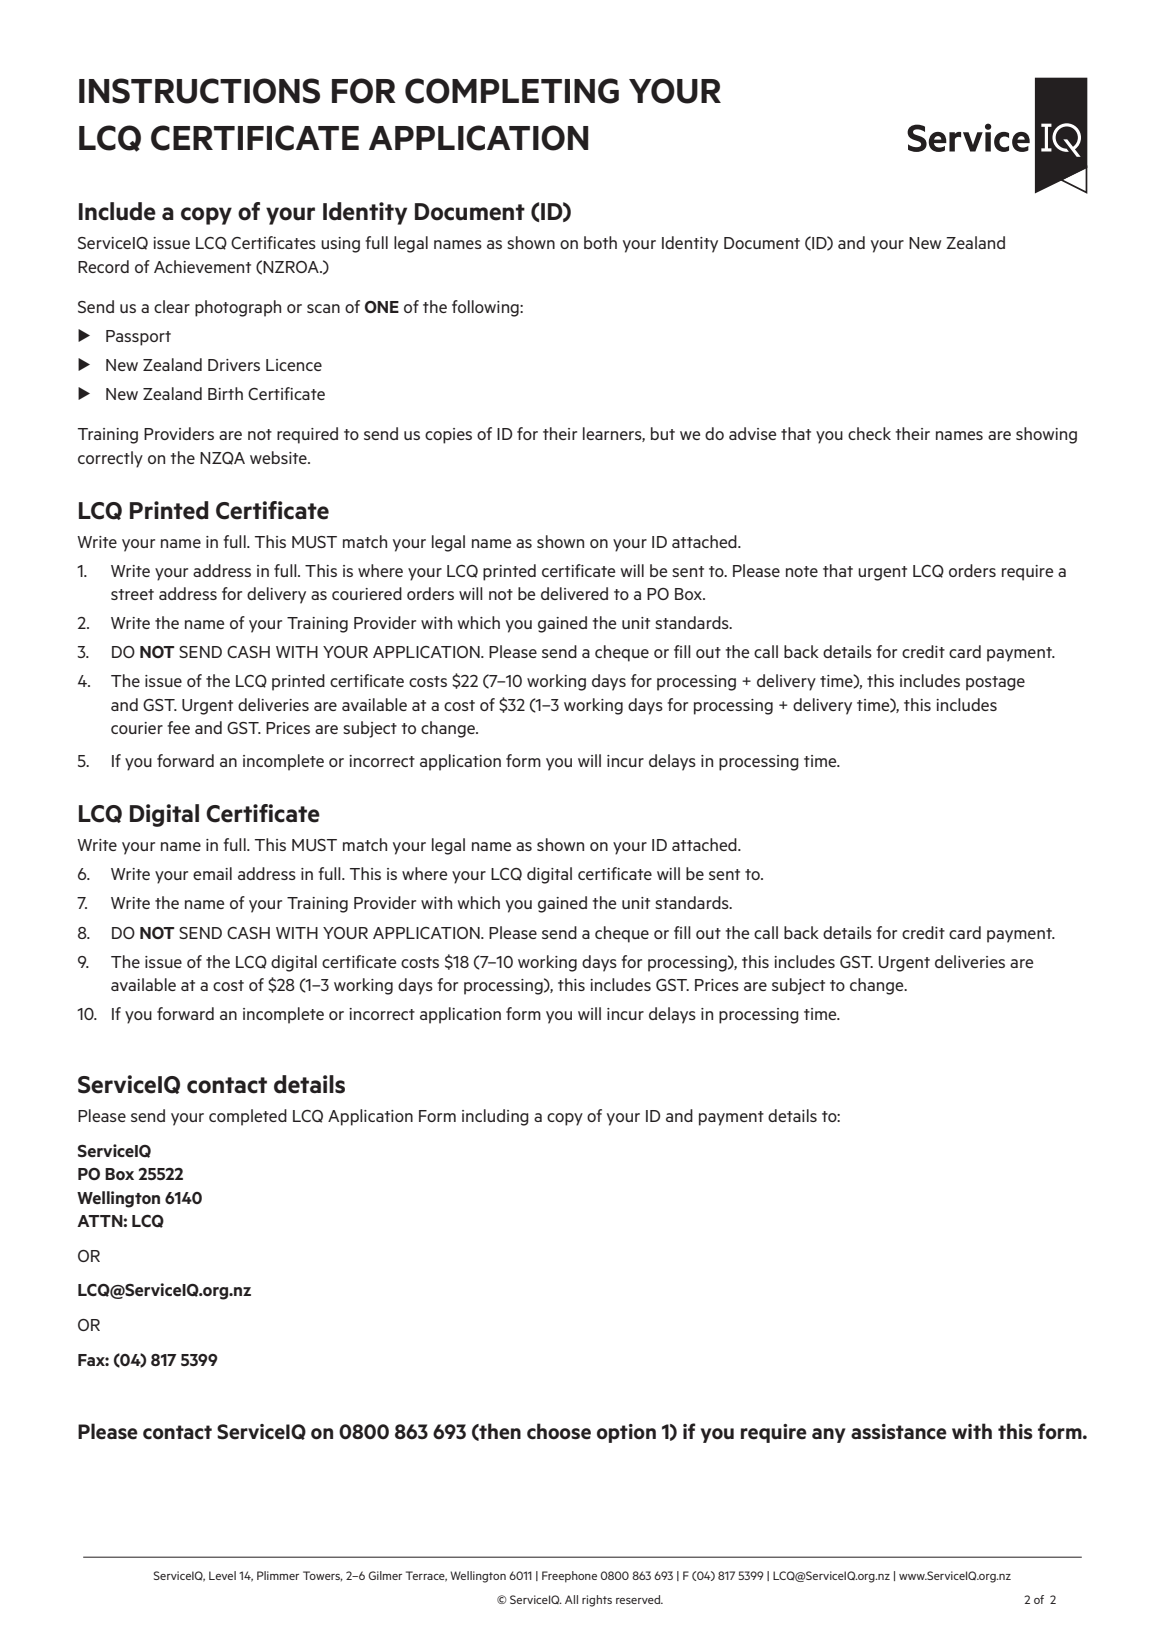 This screenshot has height=1648, width=1165. What do you see at coordinates (899, 1432) in the screenshot?
I see `assistance` at bounding box center [899, 1432].
